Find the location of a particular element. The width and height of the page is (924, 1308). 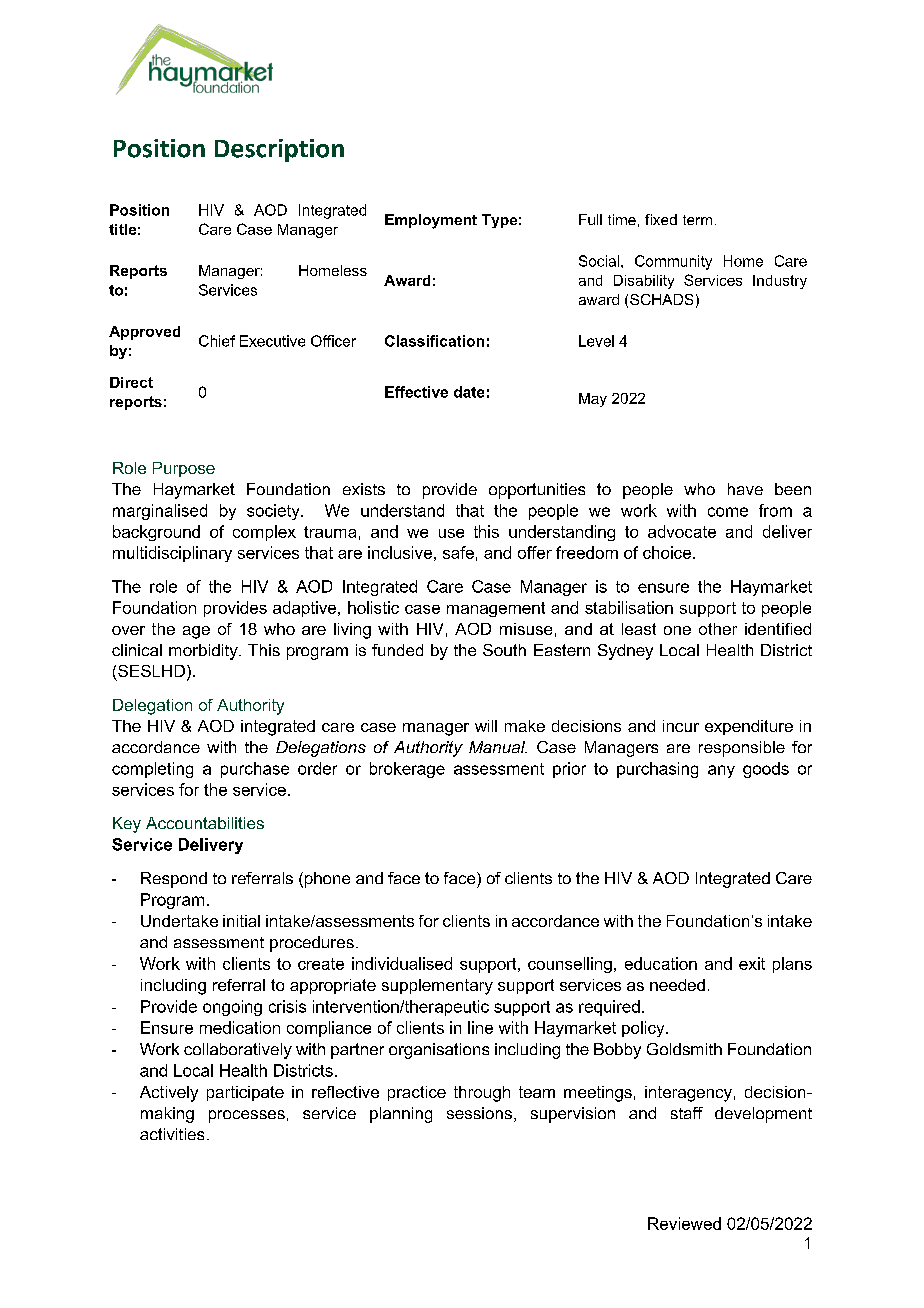

term is located at coordinates (697, 220).
